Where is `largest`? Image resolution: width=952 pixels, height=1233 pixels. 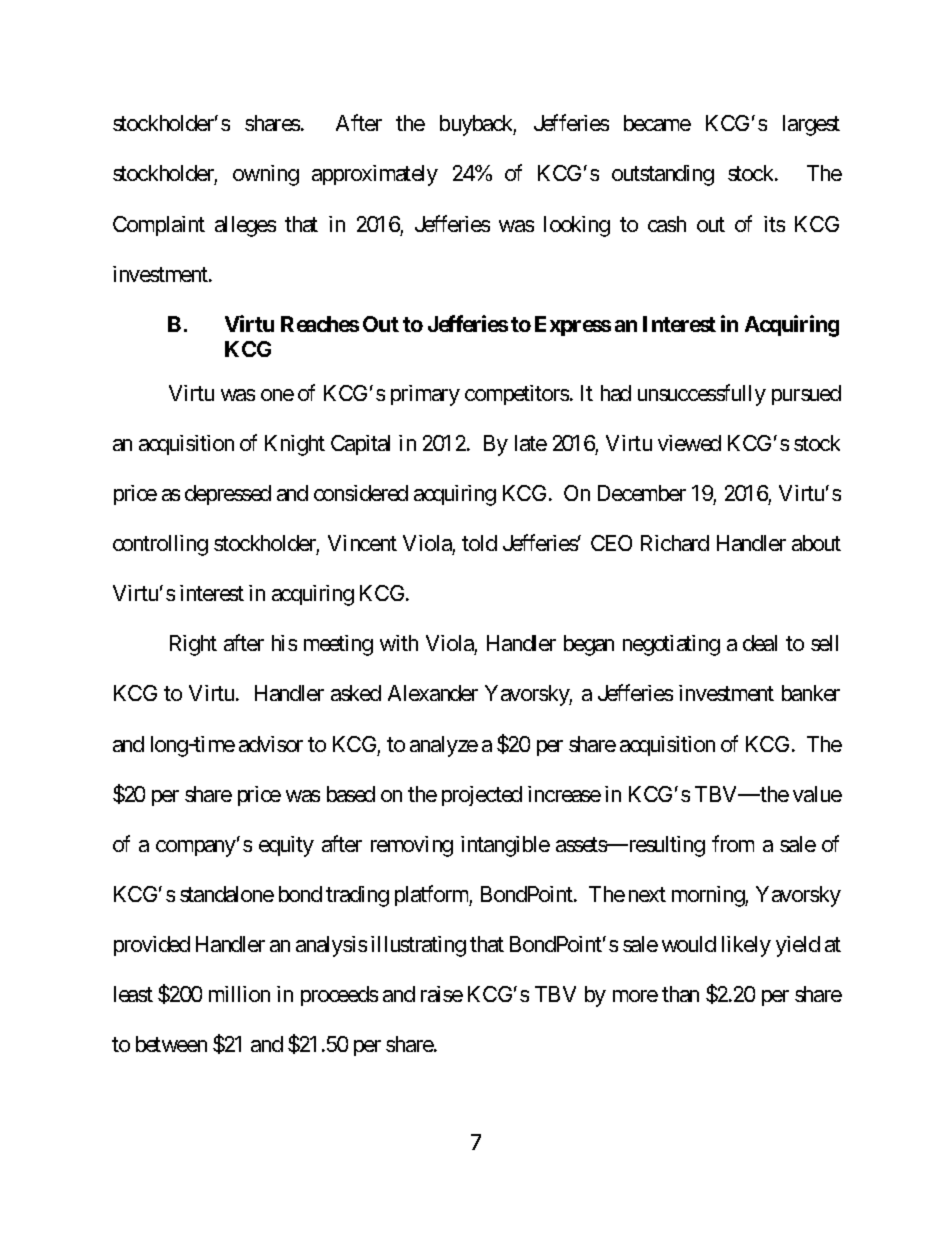 largest is located at coordinates (811, 125).
